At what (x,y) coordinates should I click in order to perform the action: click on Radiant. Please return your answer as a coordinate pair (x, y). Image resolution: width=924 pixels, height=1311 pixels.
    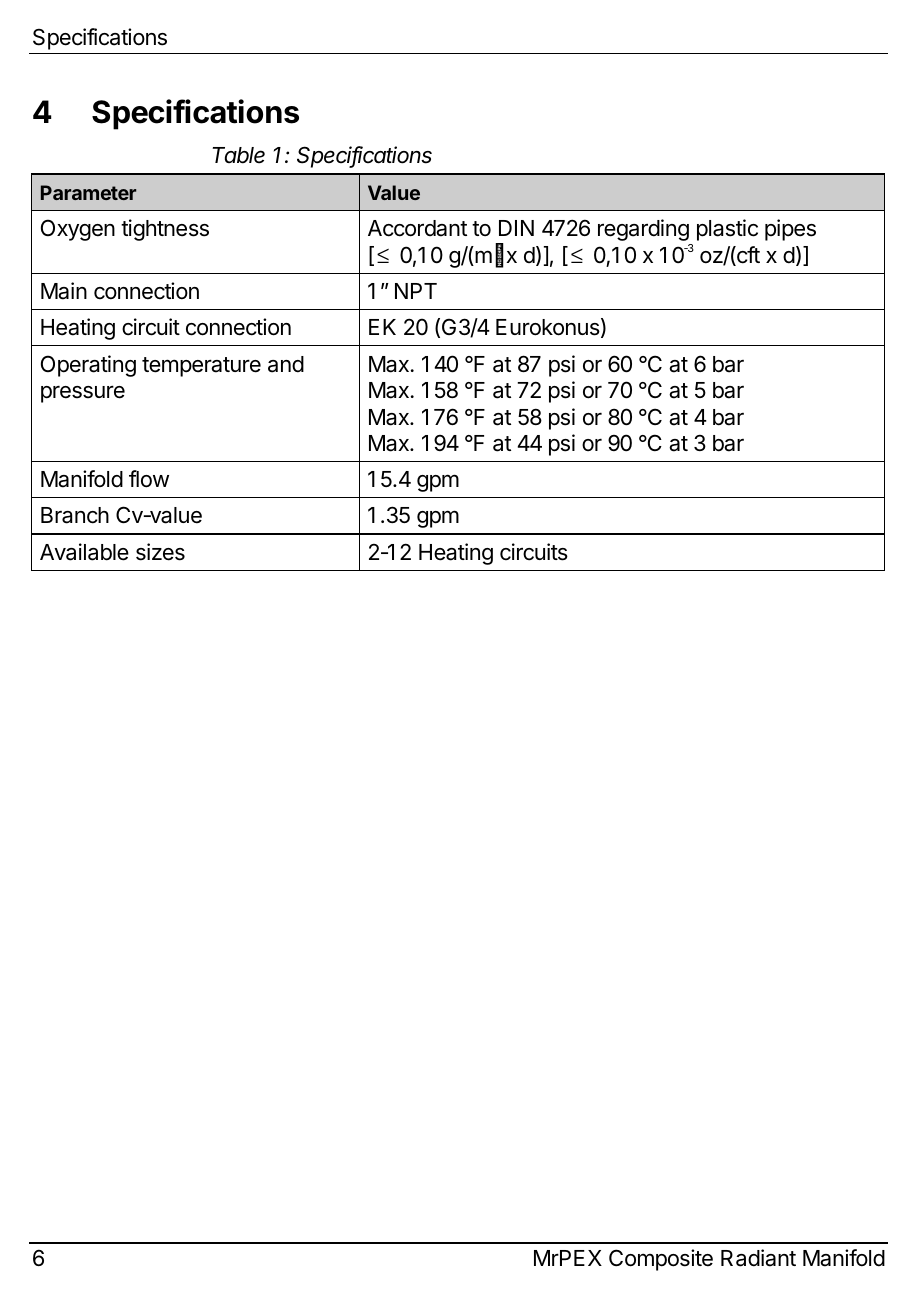
    Looking at the image, I should click on (758, 1258).
